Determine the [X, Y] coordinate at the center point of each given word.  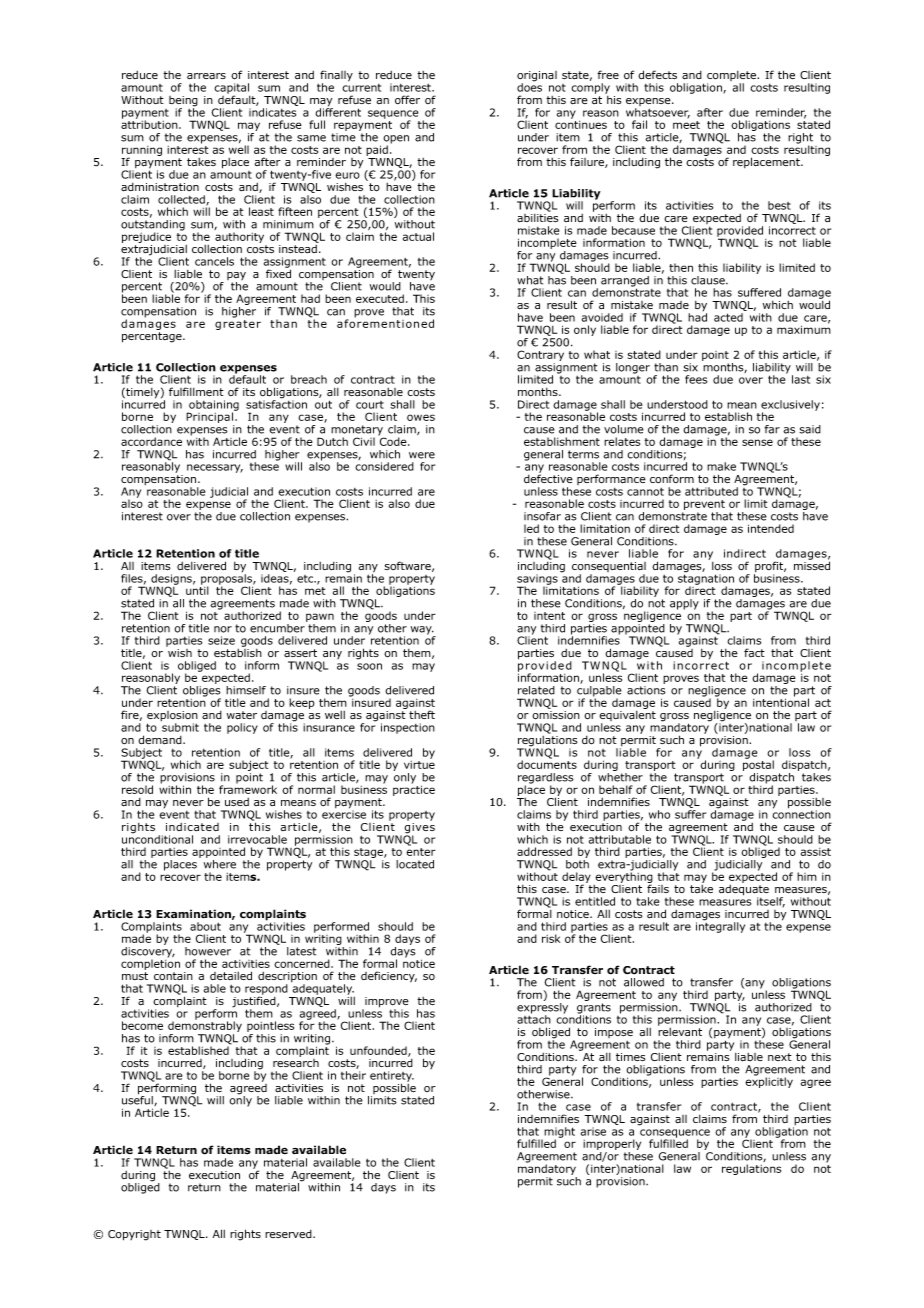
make [721, 466]
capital [231, 89]
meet [686, 125]
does [529, 86]
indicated [192, 827]
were [422, 455]
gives [420, 829]
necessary [215, 468]
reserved [289, 1234]
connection [801, 813]
